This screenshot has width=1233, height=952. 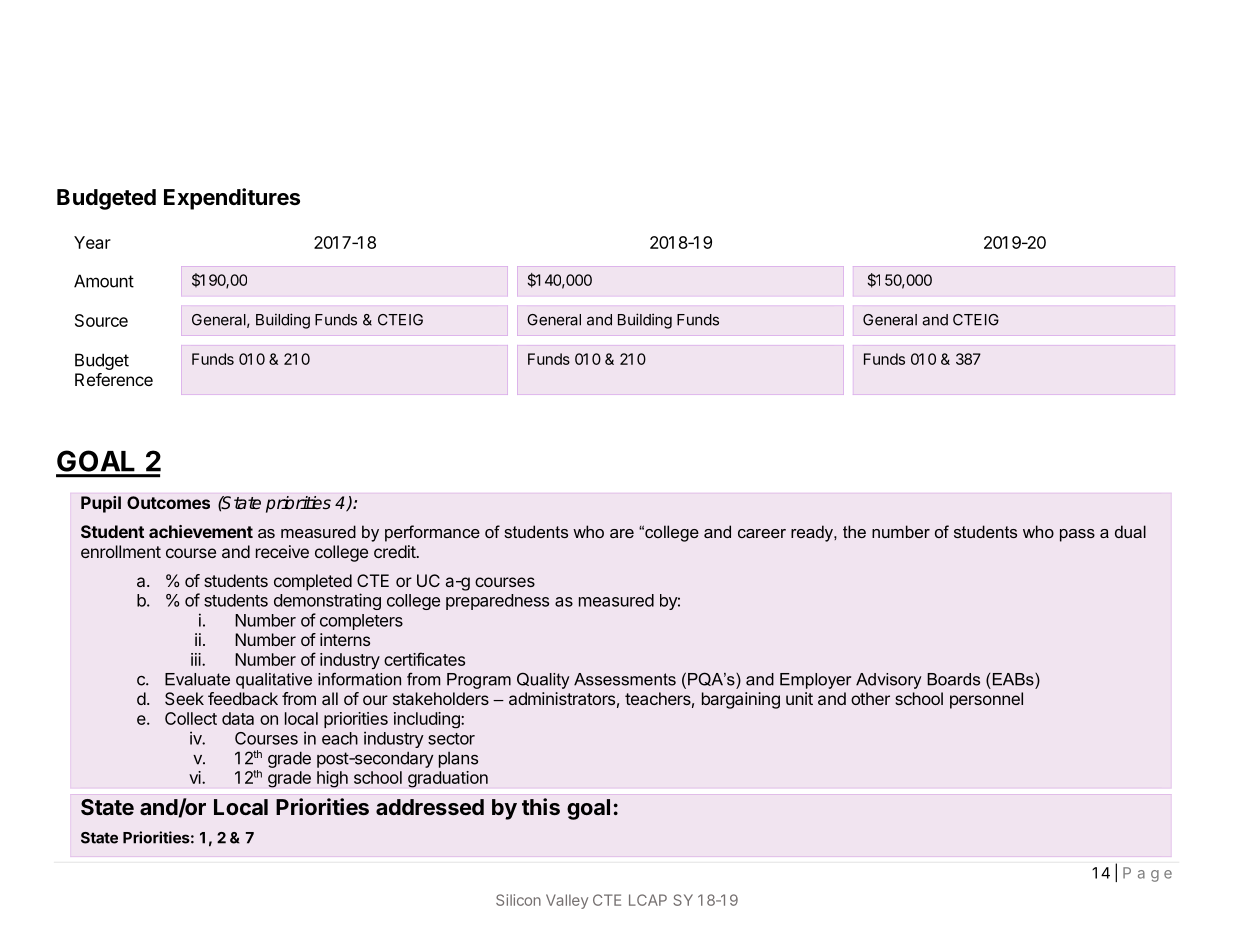 I want to click on Amount, so click(x=104, y=281).
